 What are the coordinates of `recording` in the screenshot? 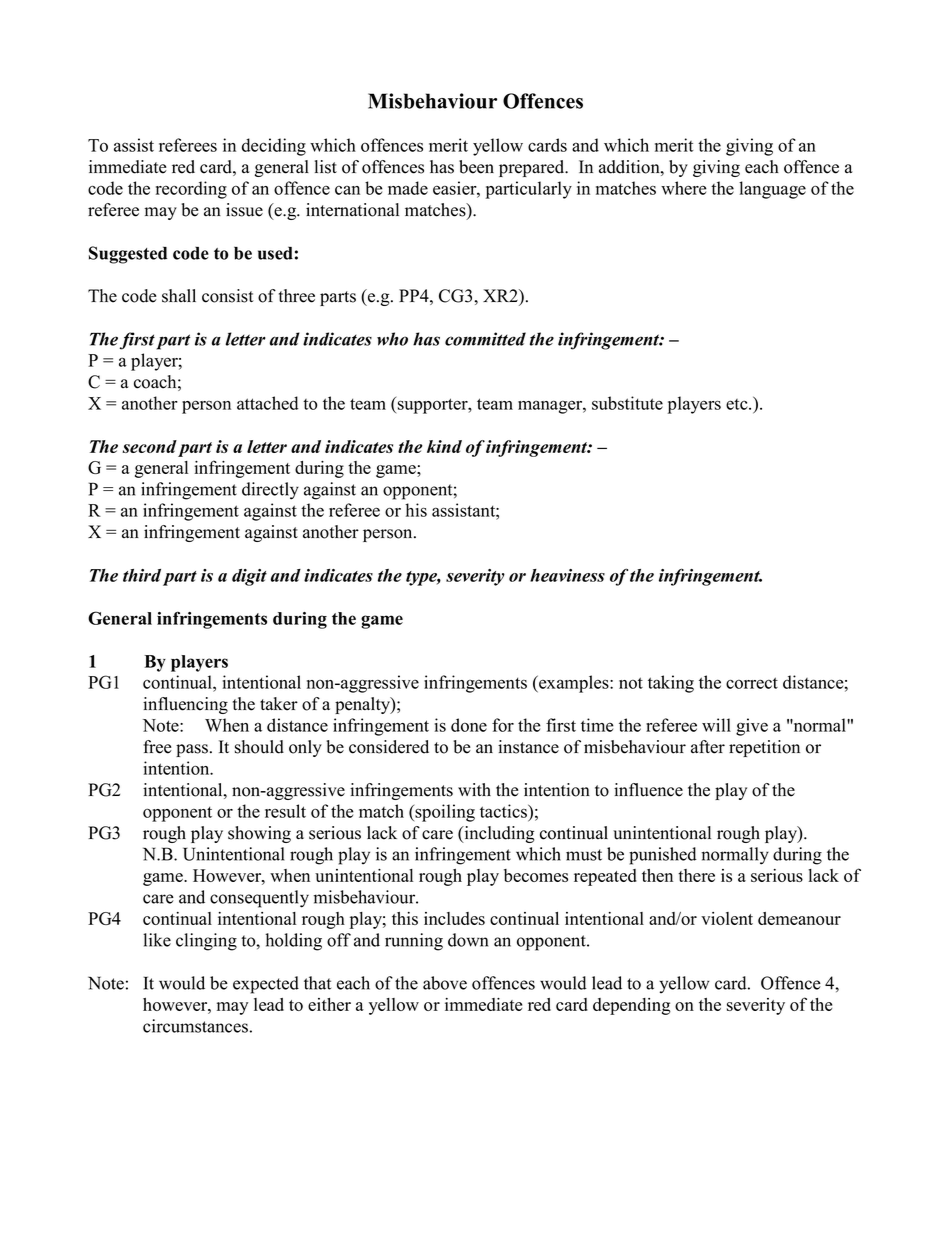 It's located at (191, 190).
